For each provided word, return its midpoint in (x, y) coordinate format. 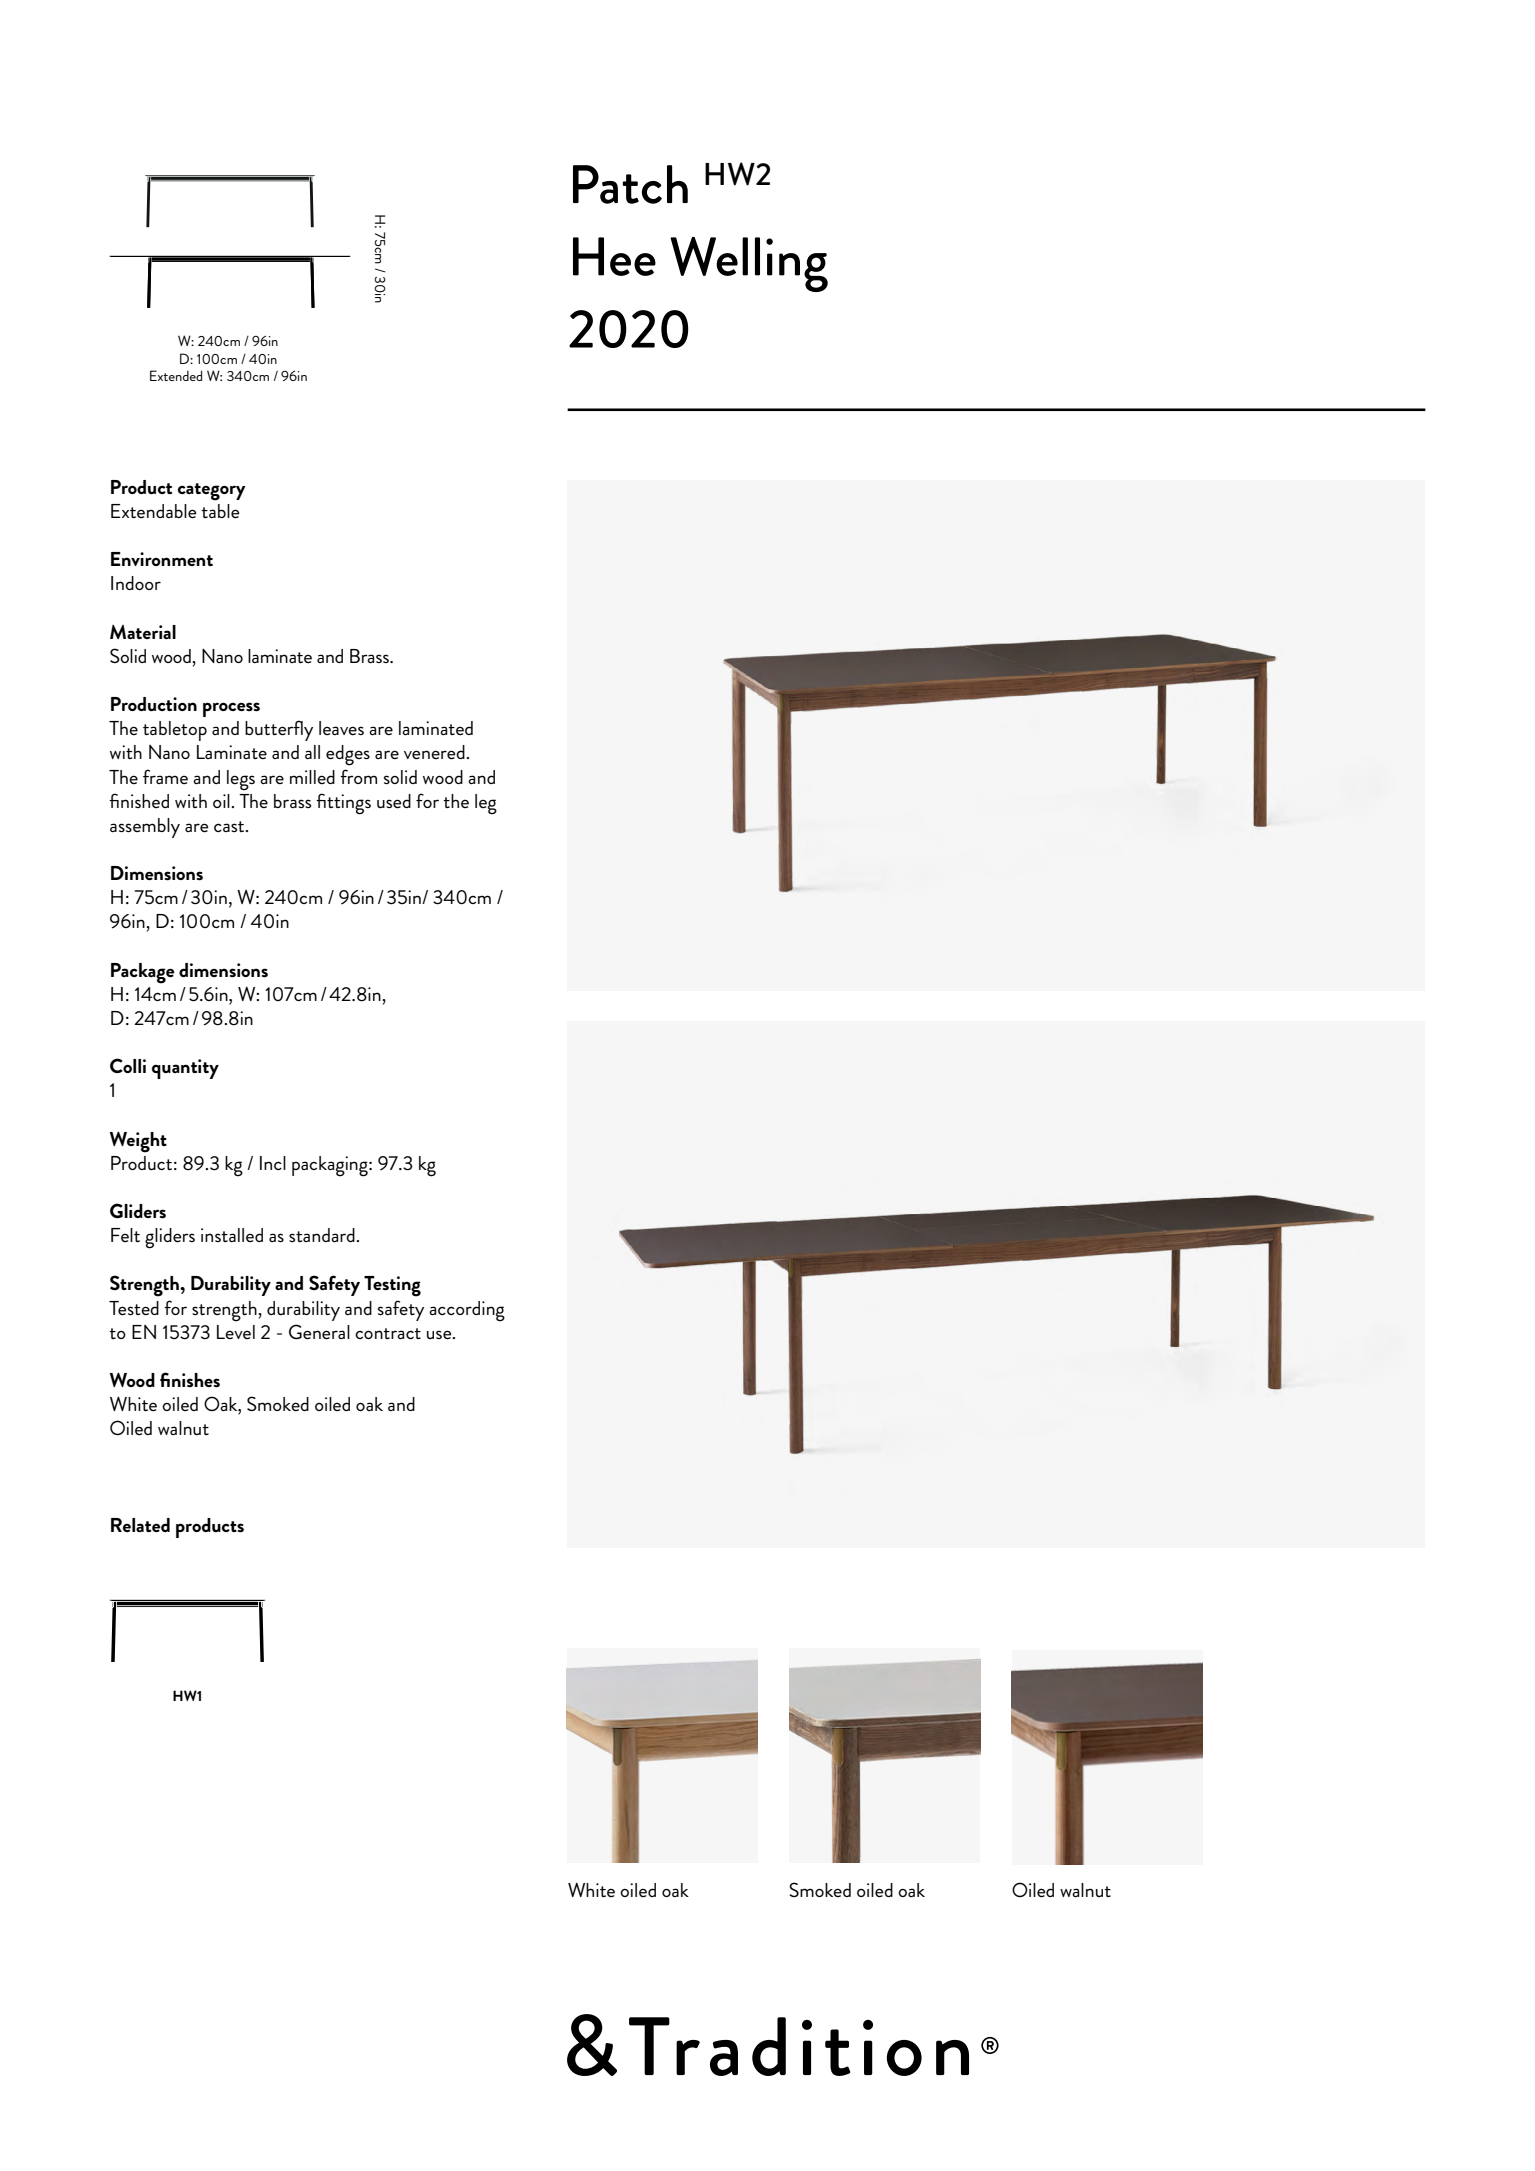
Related (140, 1525)
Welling (749, 264)
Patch (630, 184)
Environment (162, 559)
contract (388, 1333)
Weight (138, 1142)
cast (230, 826)
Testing (392, 1286)
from (358, 776)
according (467, 1311)
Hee (614, 256)
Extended (176, 375)
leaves (341, 728)
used (394, 801)
